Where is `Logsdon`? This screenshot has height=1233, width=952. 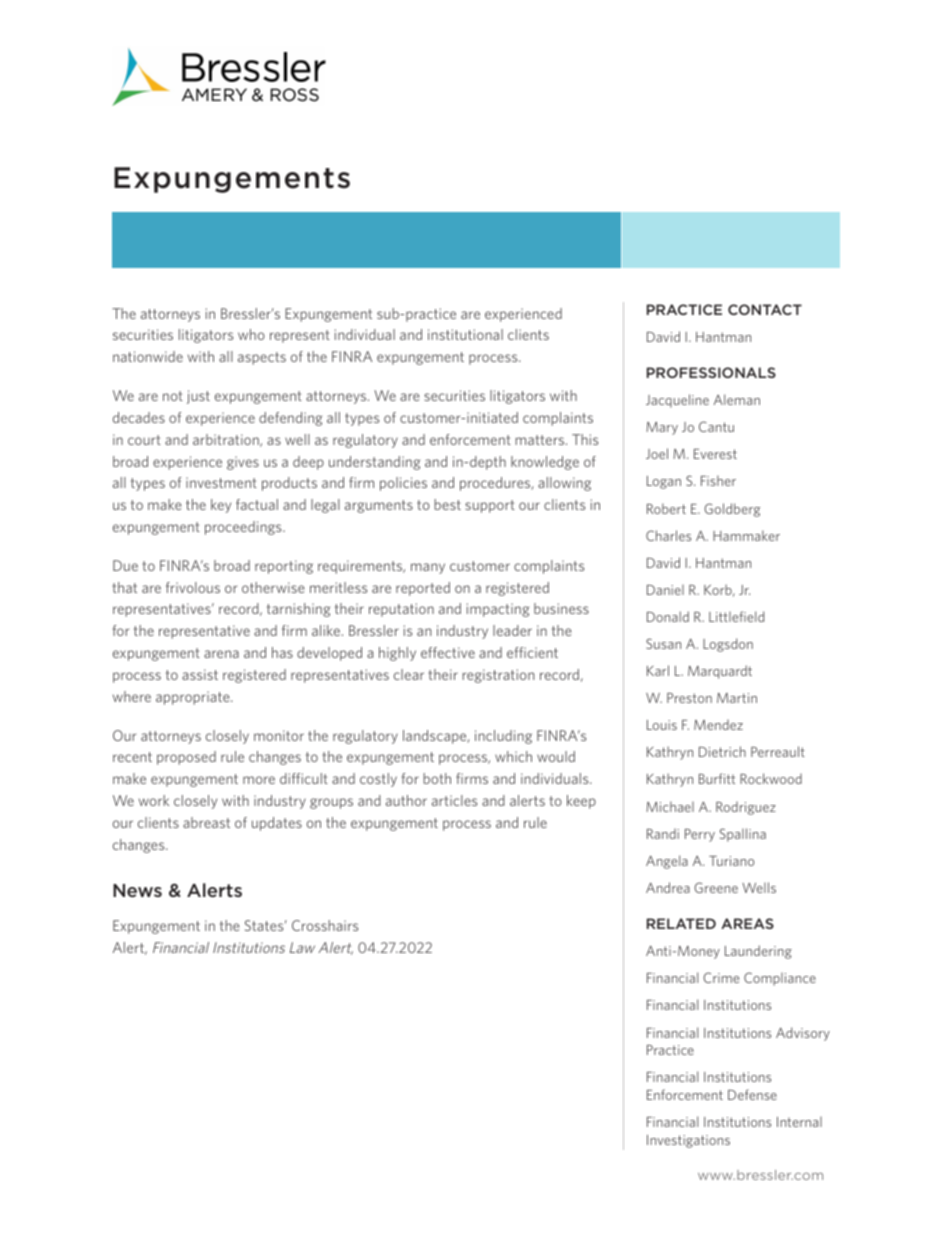 Logsdon is located at coordinates (728, 645).
